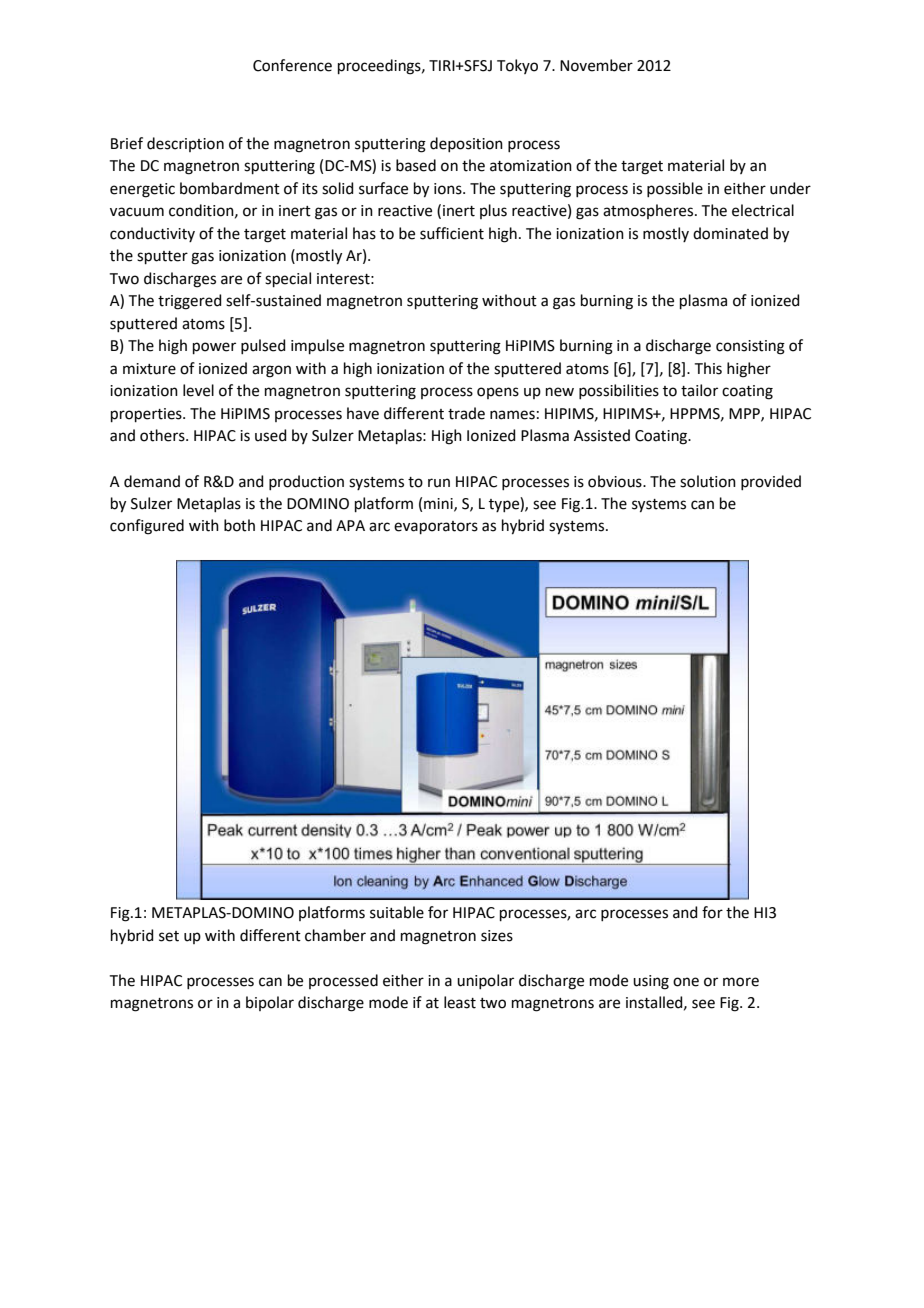  I want to click on evaporators, so click(436, 527).
